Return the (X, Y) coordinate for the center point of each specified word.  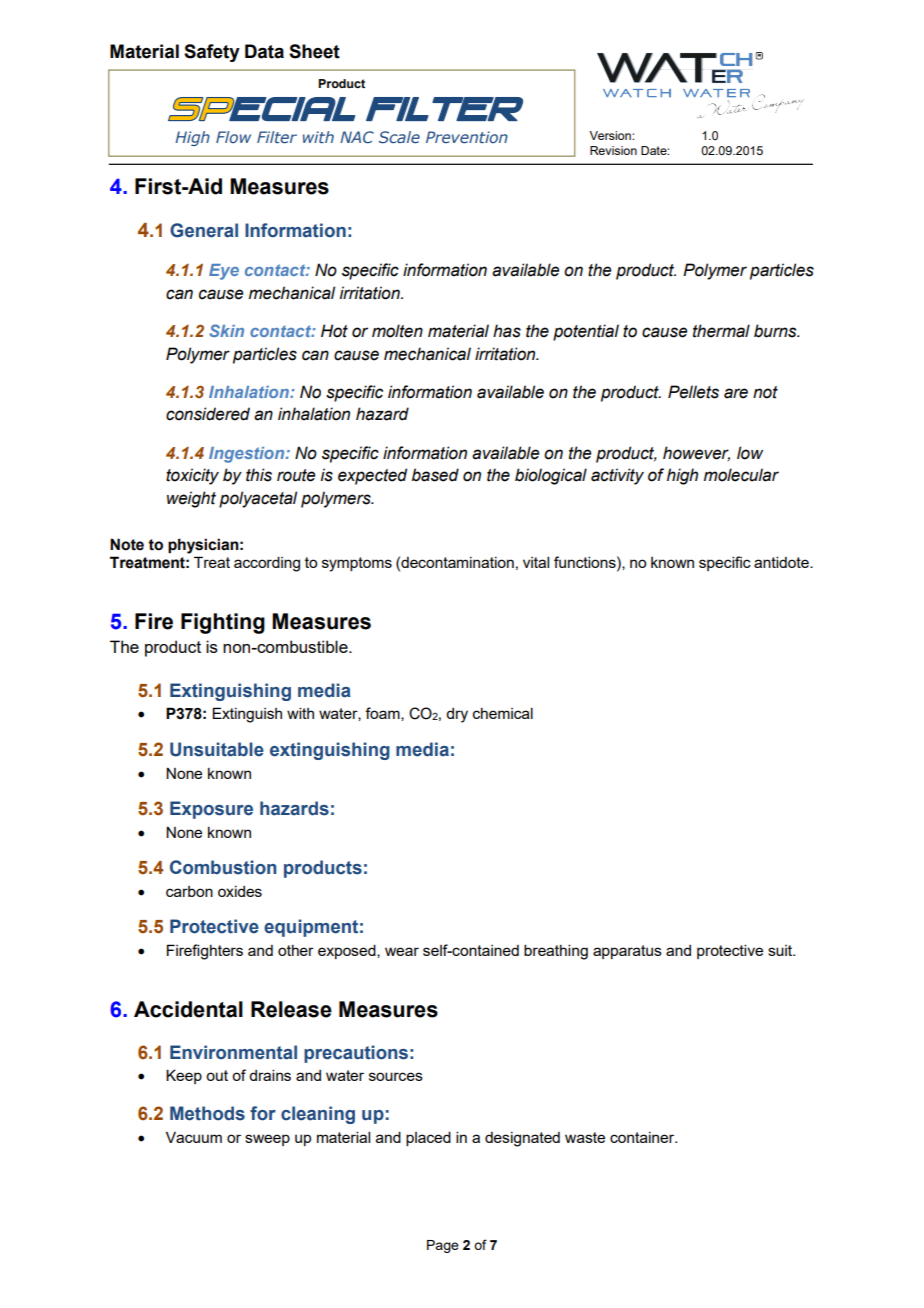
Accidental (188, 1009)
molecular (741, 475)
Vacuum (194, 1137)
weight (191, 499)
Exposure (211, 810)
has (507, 331)
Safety (212, 53)
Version (611, 135)
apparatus (627, 952)
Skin (226, 330)
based (435, 475)
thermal (721, 331)
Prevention (467, 137)
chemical (503, 713)
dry (457, 715)
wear (402, 951)
